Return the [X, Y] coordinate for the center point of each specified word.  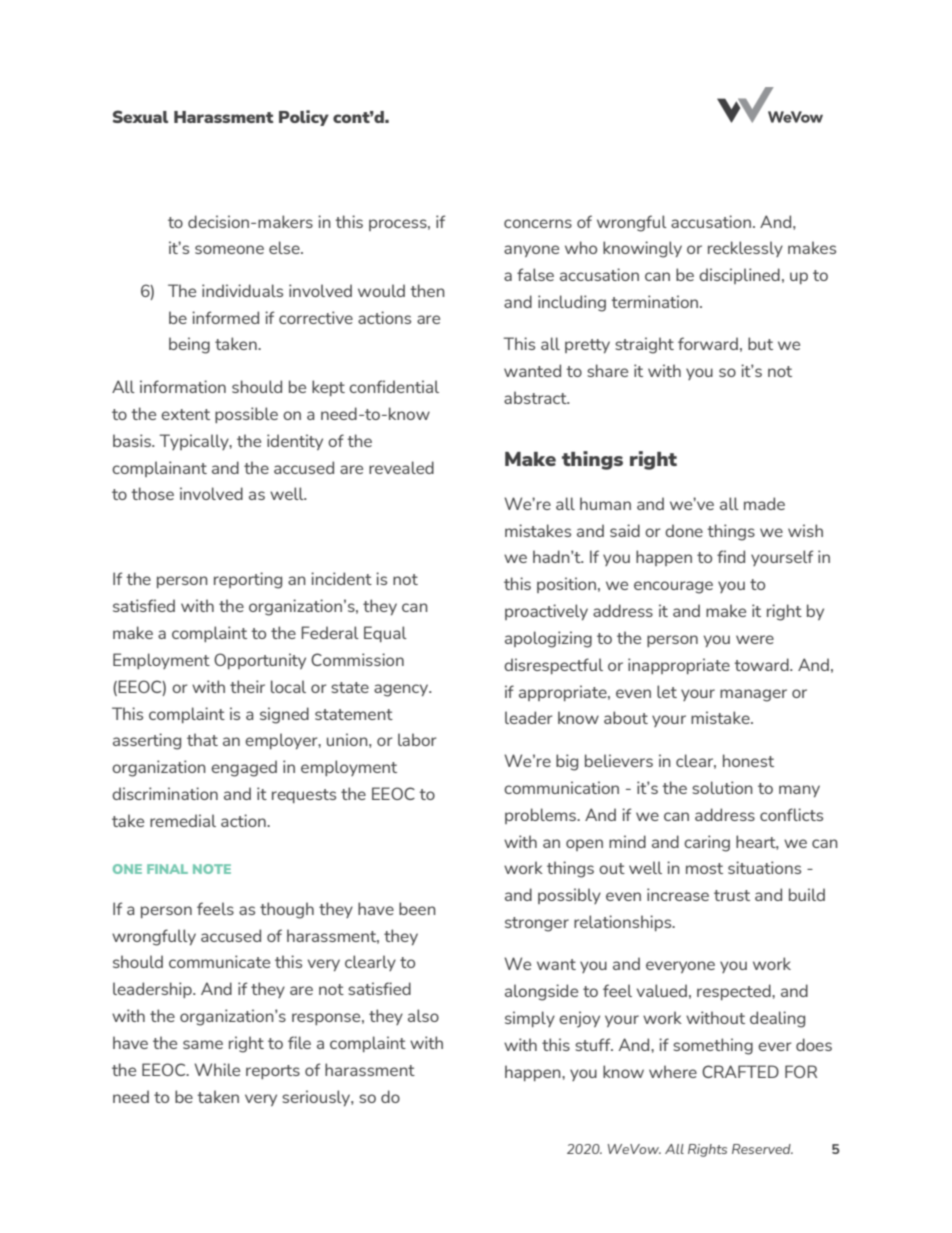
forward [708, 343]
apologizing [548, 639]
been [417, 908]
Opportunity [260, 661]
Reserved [762, 1149]
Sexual [140, 116]
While [217, 1069]
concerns [538, 223]
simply [530, 1019]
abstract [536, 397]
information [183, 386]
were [755, 639]
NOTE [212, 869]
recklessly [745, 249]
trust [732, 895]
